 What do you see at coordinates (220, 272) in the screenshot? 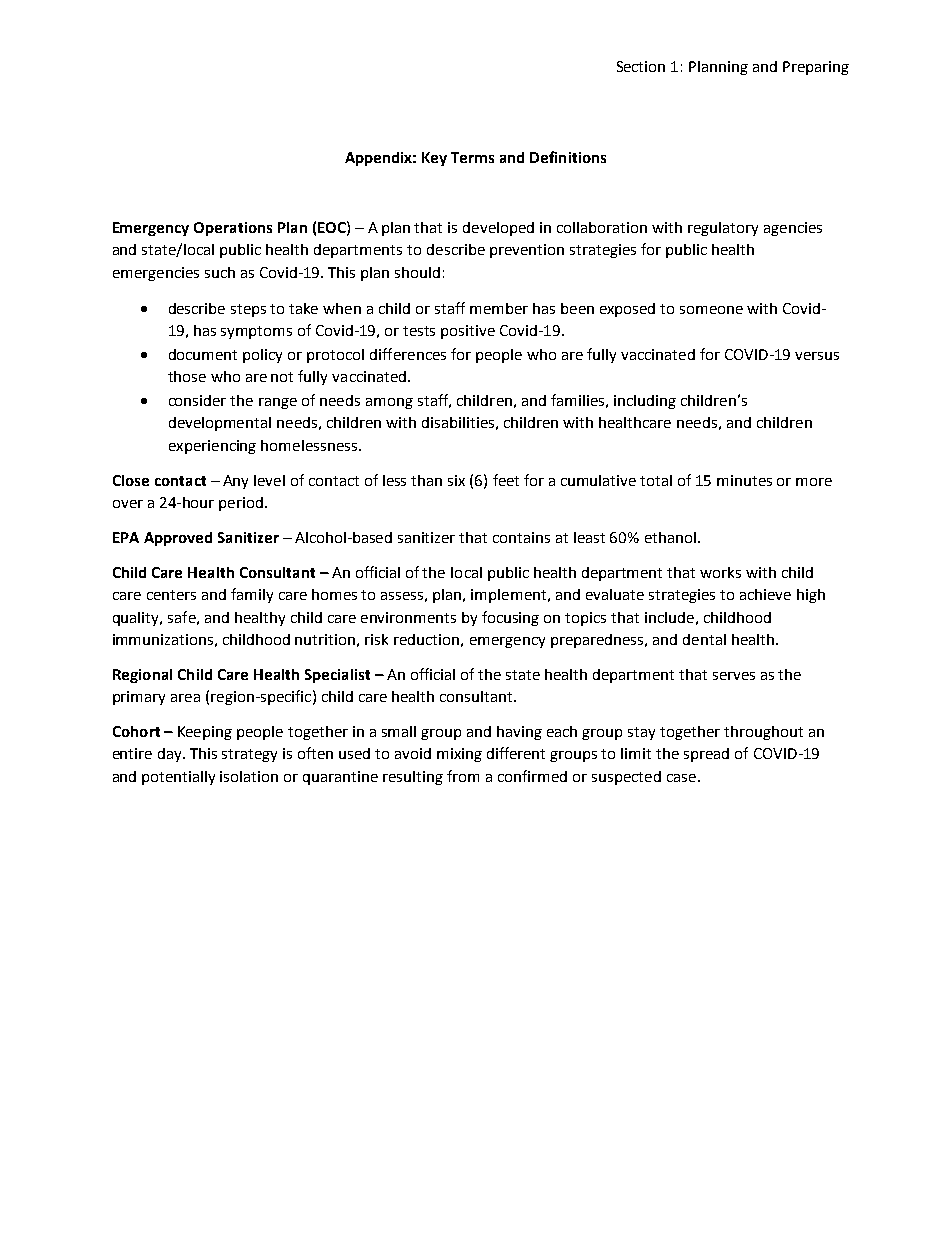
I see `such` at bounding box center [220, 272].
